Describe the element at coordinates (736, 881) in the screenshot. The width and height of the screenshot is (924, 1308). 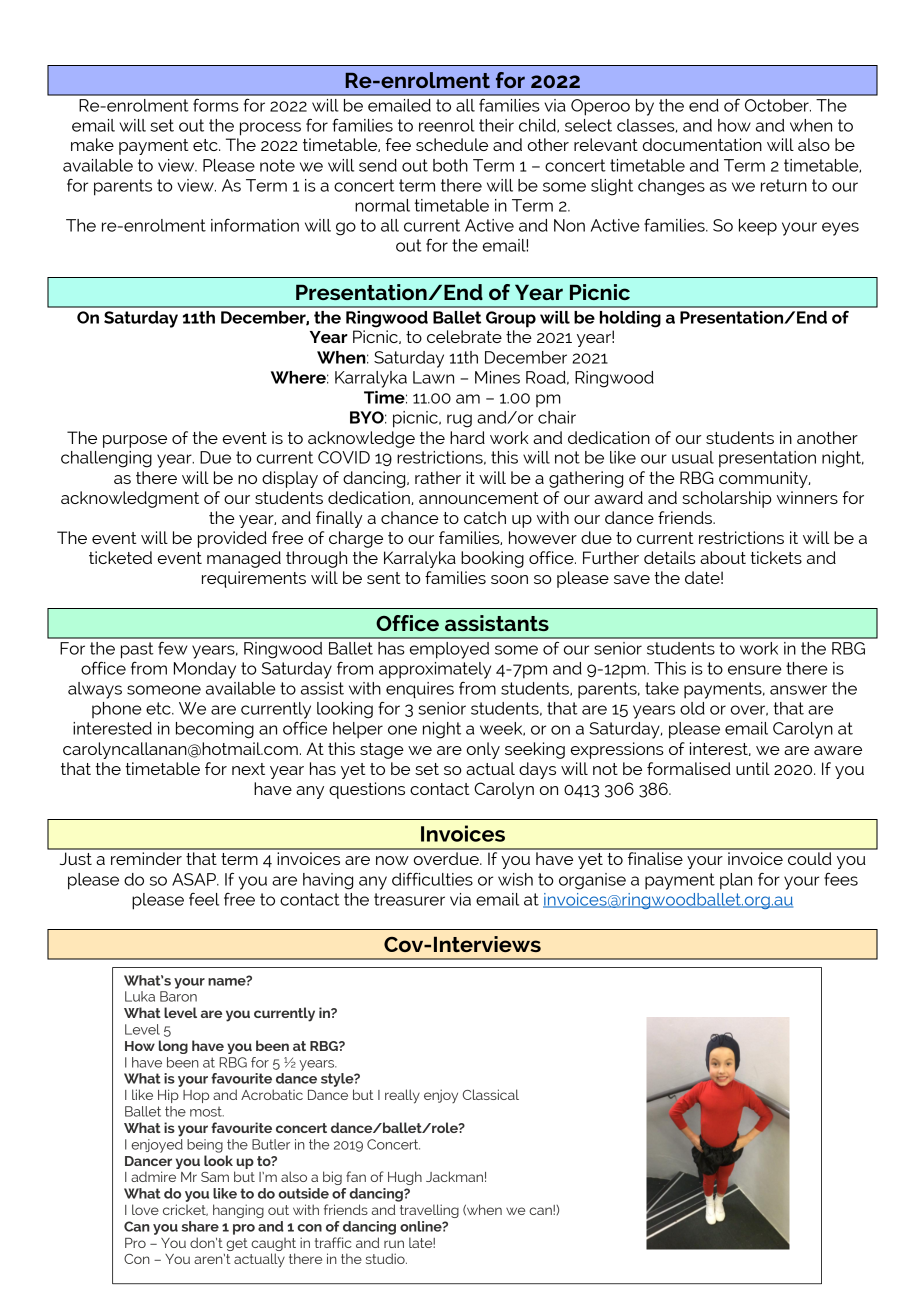
I see `plan` at that location.
